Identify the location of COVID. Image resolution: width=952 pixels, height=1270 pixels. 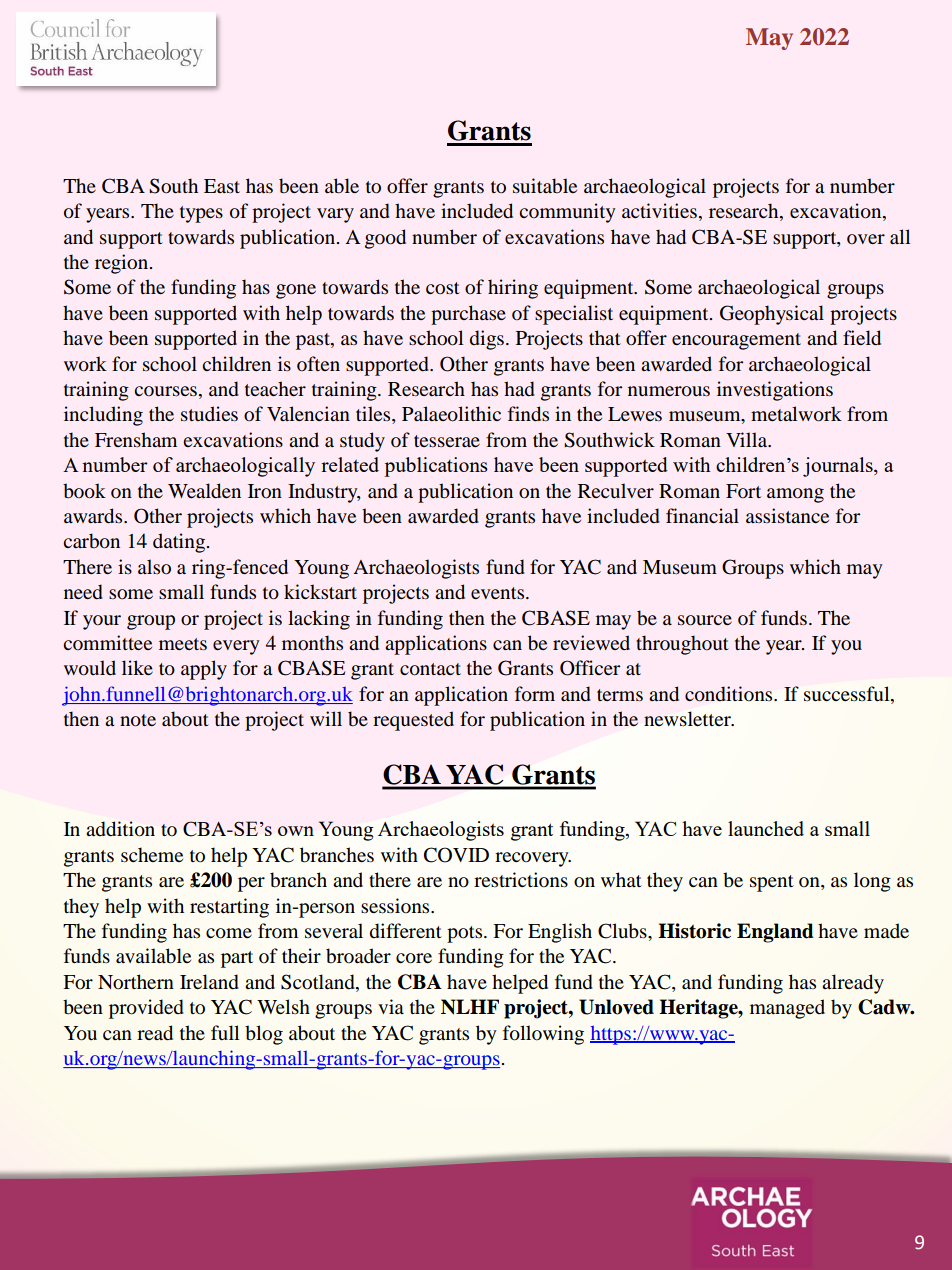
(456, 855).
